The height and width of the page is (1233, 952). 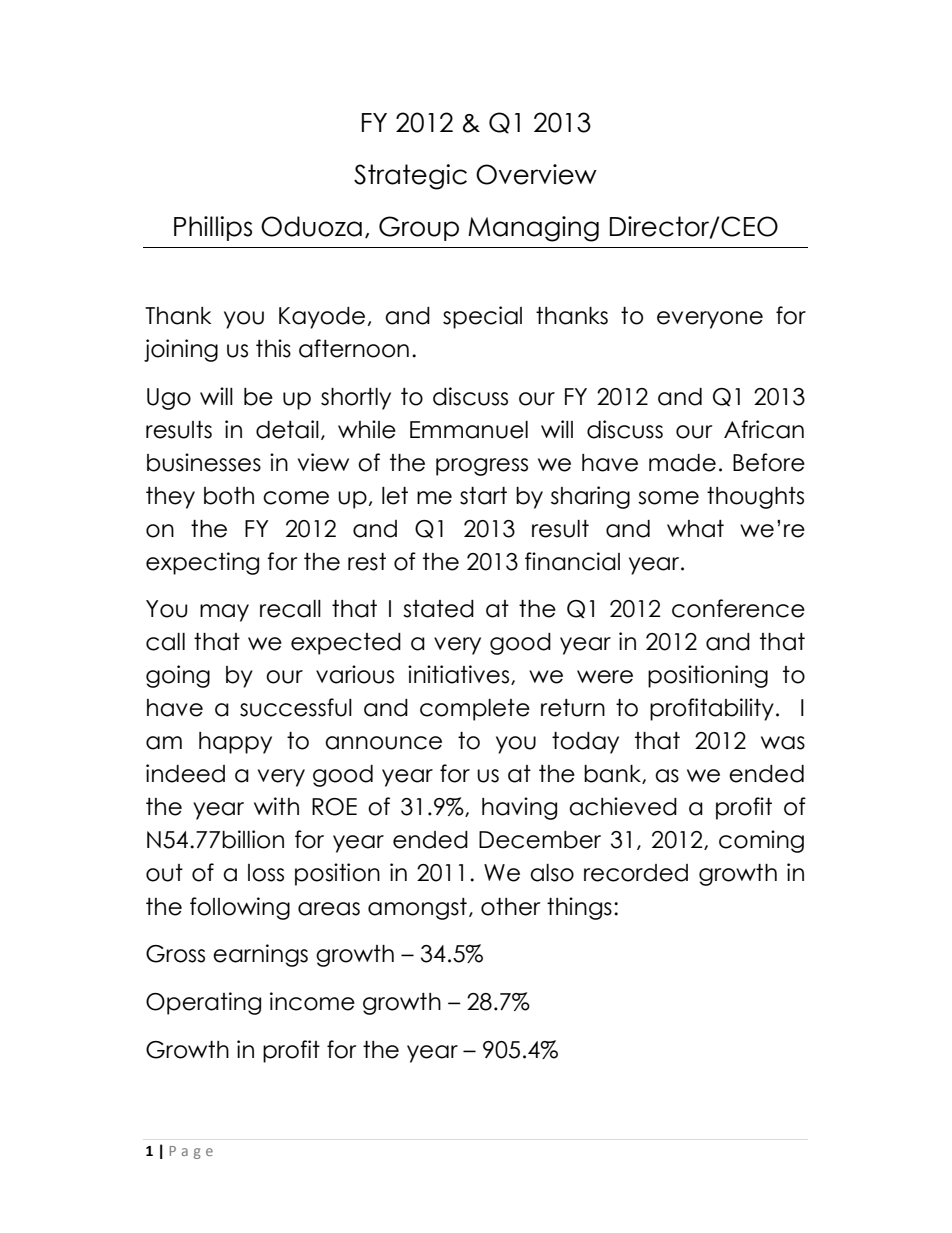 What do you see at coordinates (764, 429) in the page?
I see `African` at bounding box center [764, 429].
